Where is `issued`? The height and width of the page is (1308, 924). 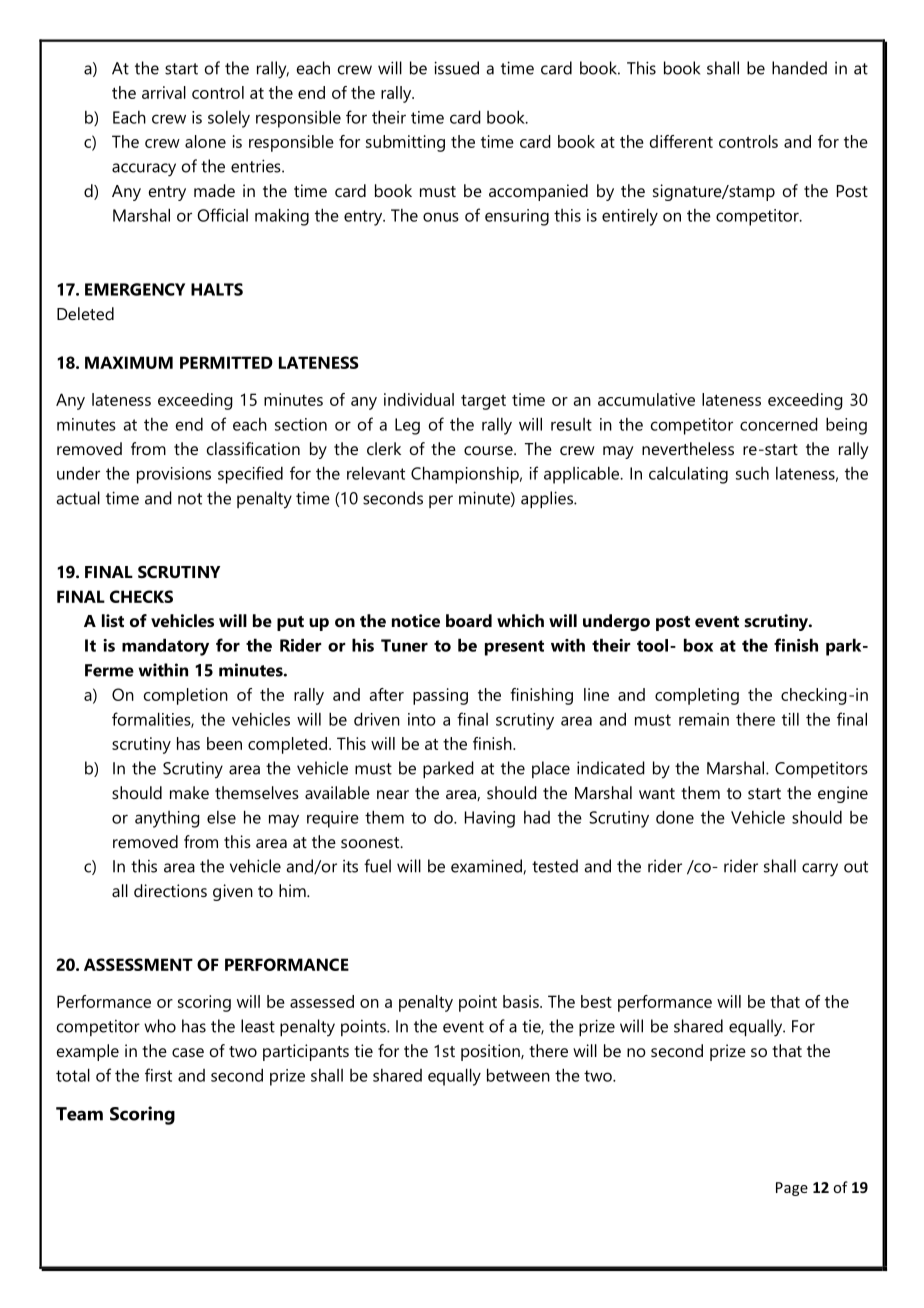
issued is located at coordinates (456, 68).
